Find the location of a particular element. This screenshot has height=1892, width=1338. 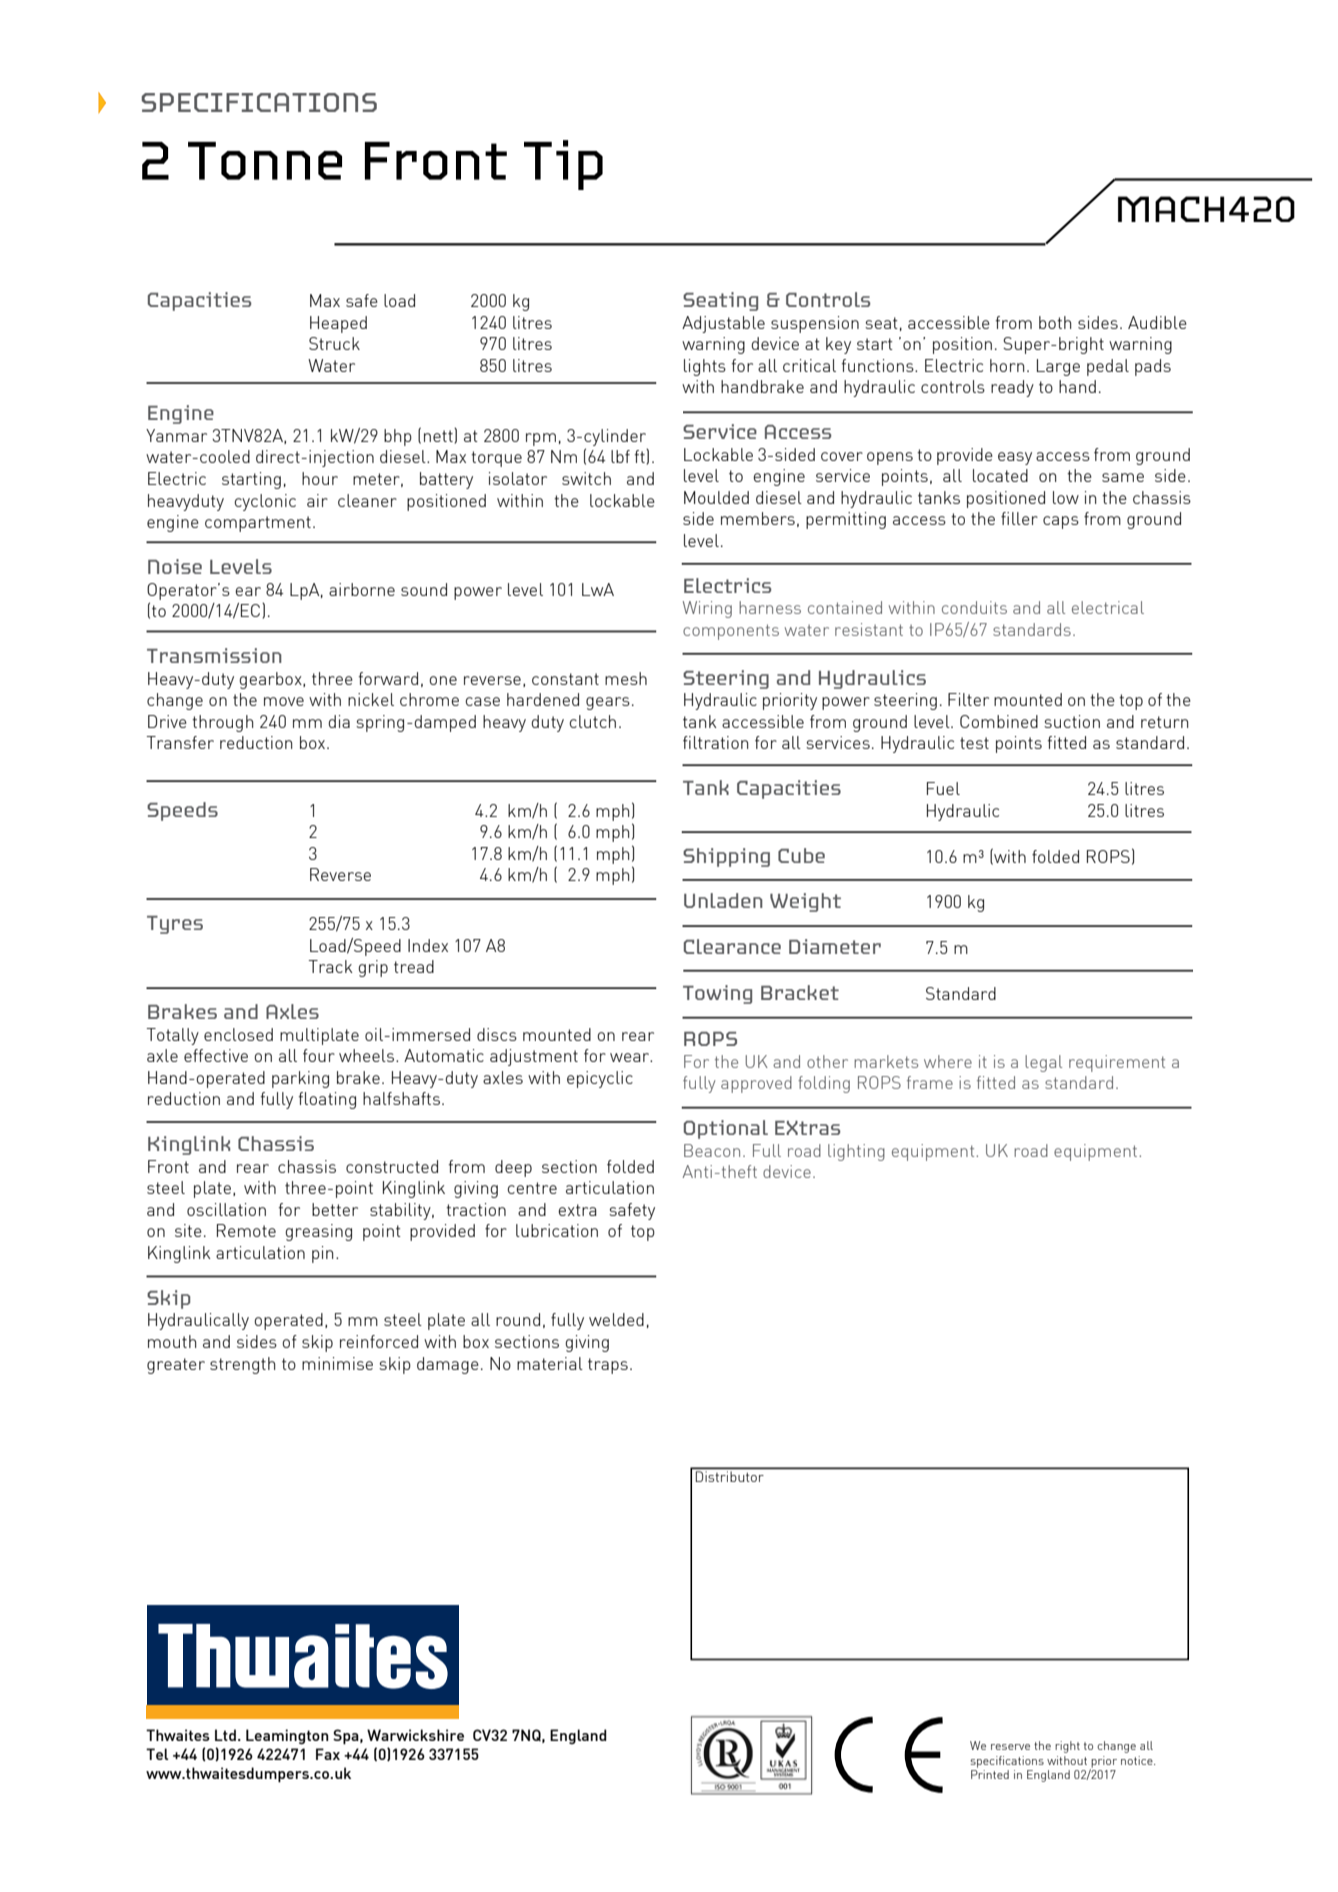

Tonne is located at coordinates (265, 161).
